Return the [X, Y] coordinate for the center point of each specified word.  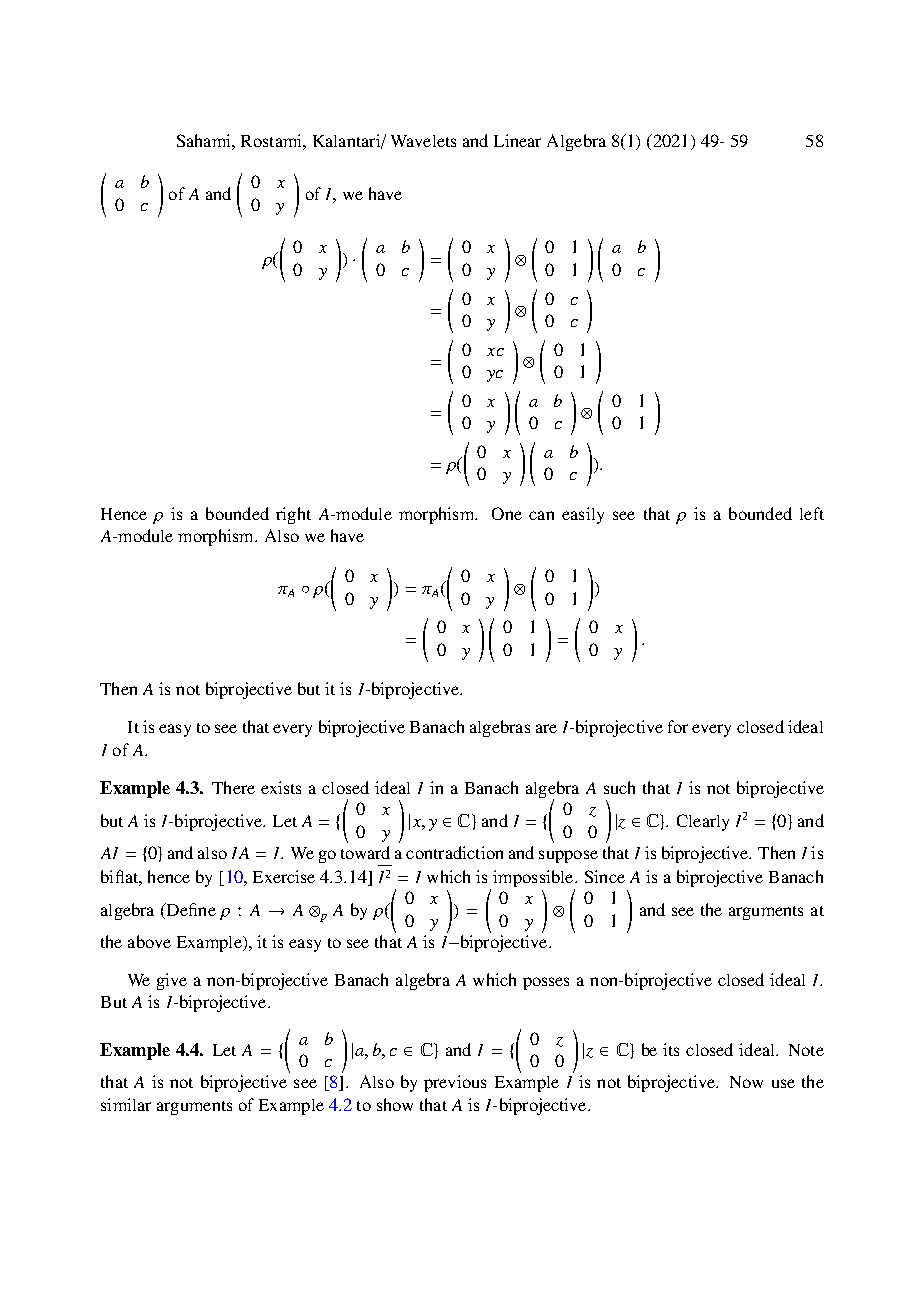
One [507, 513]
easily [583, 515]
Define [190, 911]
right [293, 515]
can [541, 515]
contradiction [454, 852]
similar [126, 1104]
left [812, 513]
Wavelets [423, 141]
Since [605, 876]
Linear [517, 140]
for [678, 726]
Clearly [703, 822]
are [546, 728]
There [233, 787]
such [619, 787]
